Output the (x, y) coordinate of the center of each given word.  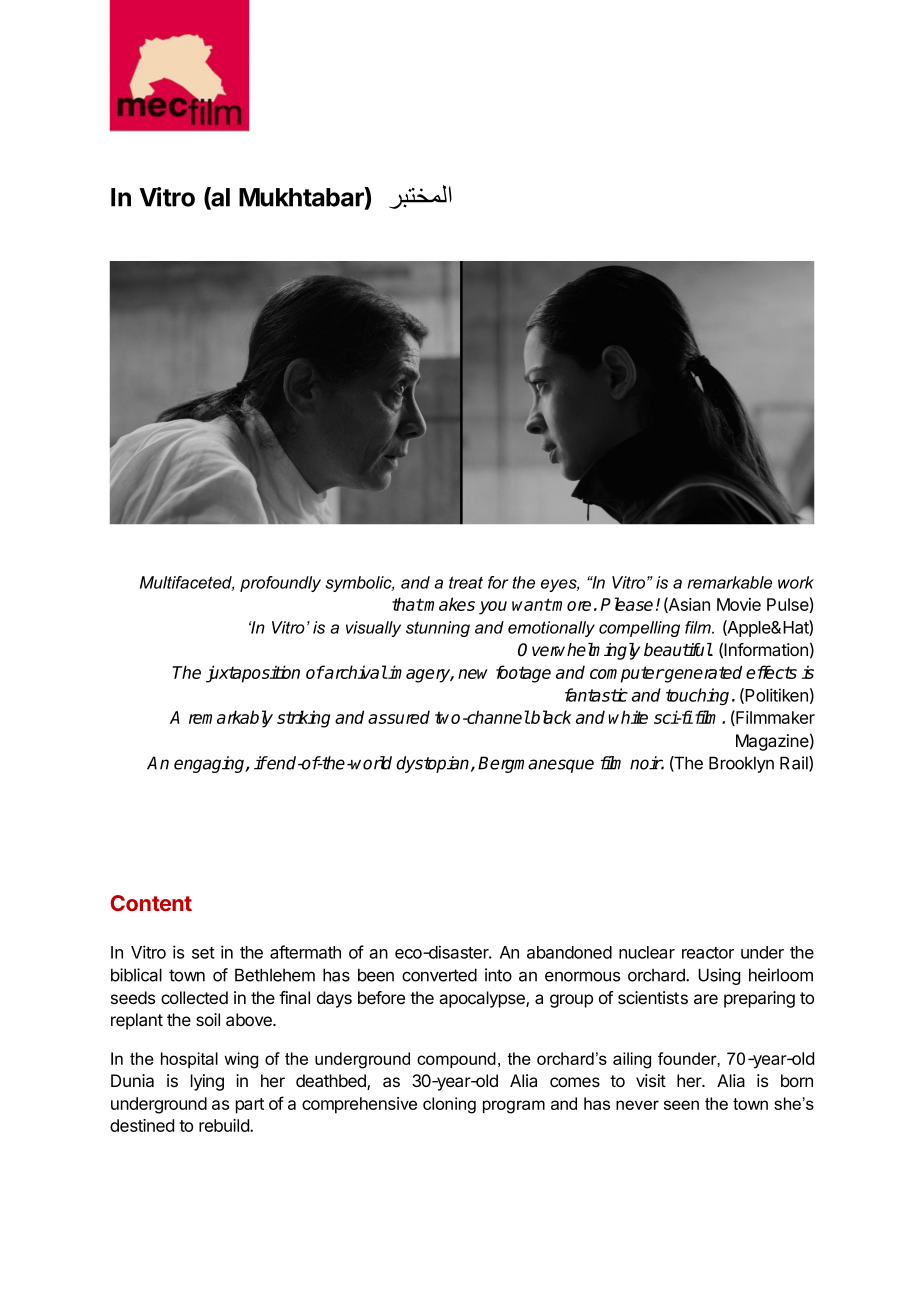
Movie (739, 604)
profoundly (280, 584)
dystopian (434, 764)
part (250, 1106)
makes (449, 604)
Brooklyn (741, 764)
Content (151, 903)
